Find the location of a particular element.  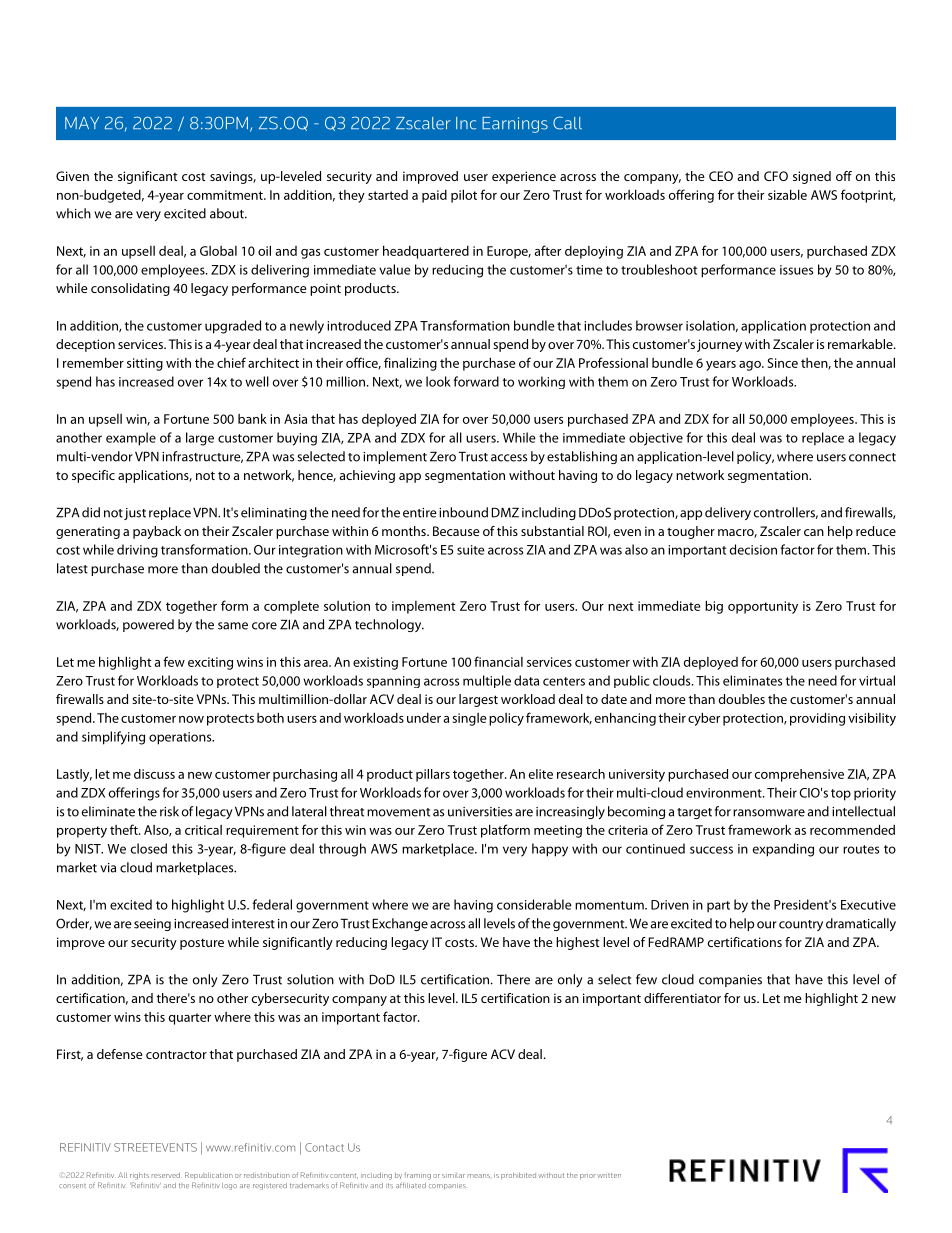

universities is located at coordinates (480, 812).
